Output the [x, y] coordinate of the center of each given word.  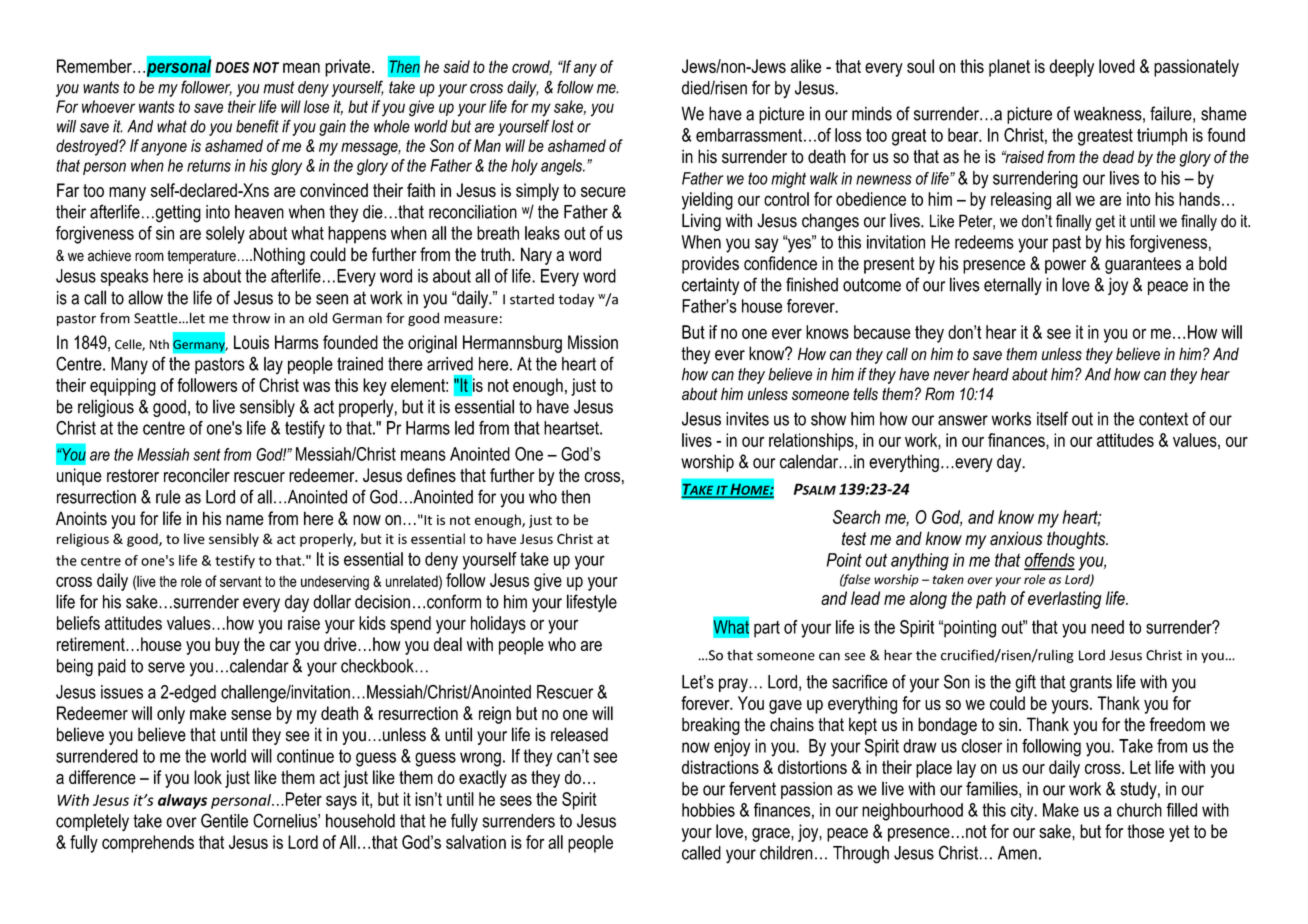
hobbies [708, 810]
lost [562, 126]
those [1145, 831]
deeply [1071, 68]
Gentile [224, 820]
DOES [232, 67]
